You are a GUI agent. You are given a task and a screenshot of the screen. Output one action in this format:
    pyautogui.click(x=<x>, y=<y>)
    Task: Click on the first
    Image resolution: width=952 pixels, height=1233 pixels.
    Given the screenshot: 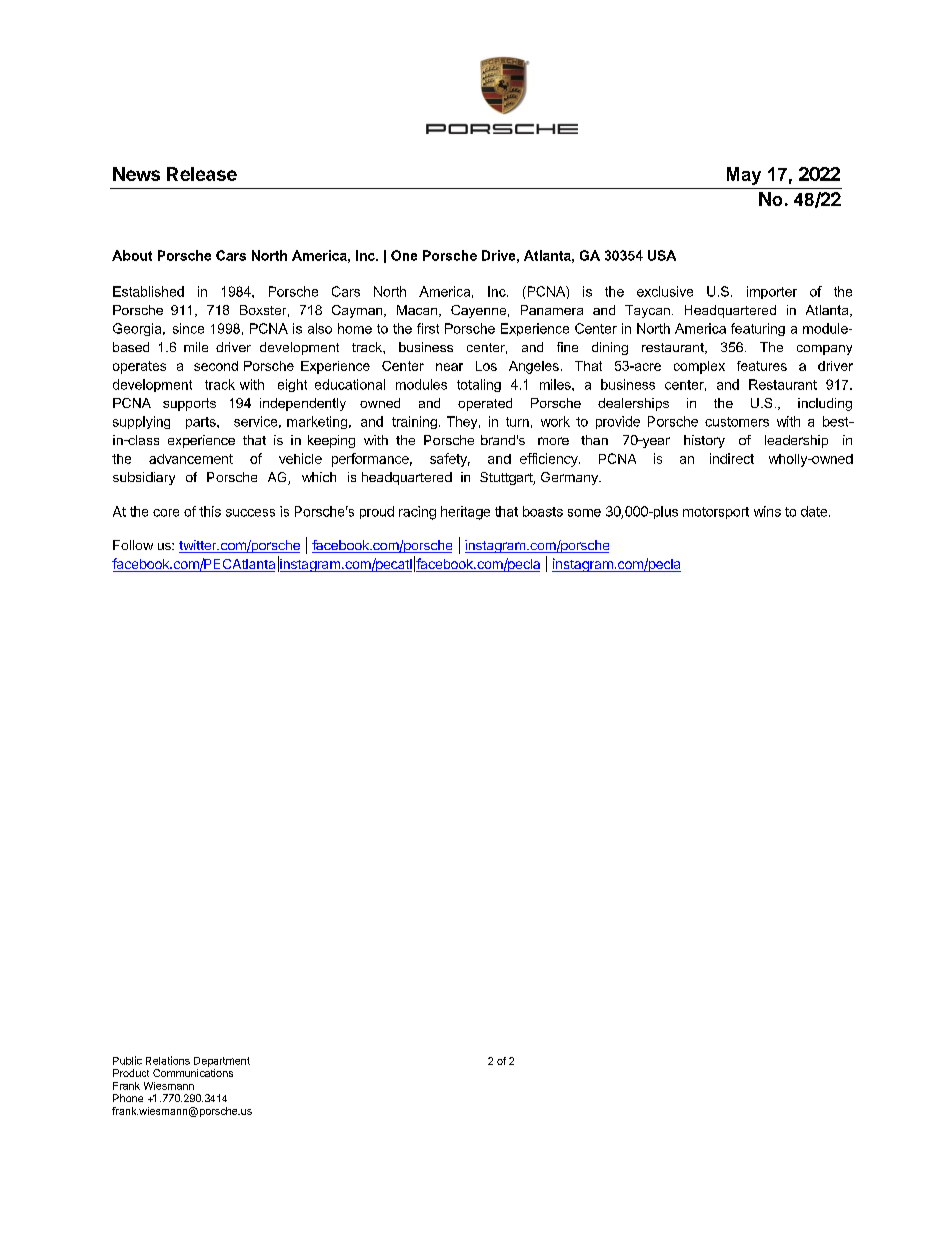 What is the action you would take?
    pyautogui.click(x=428, y=328)
